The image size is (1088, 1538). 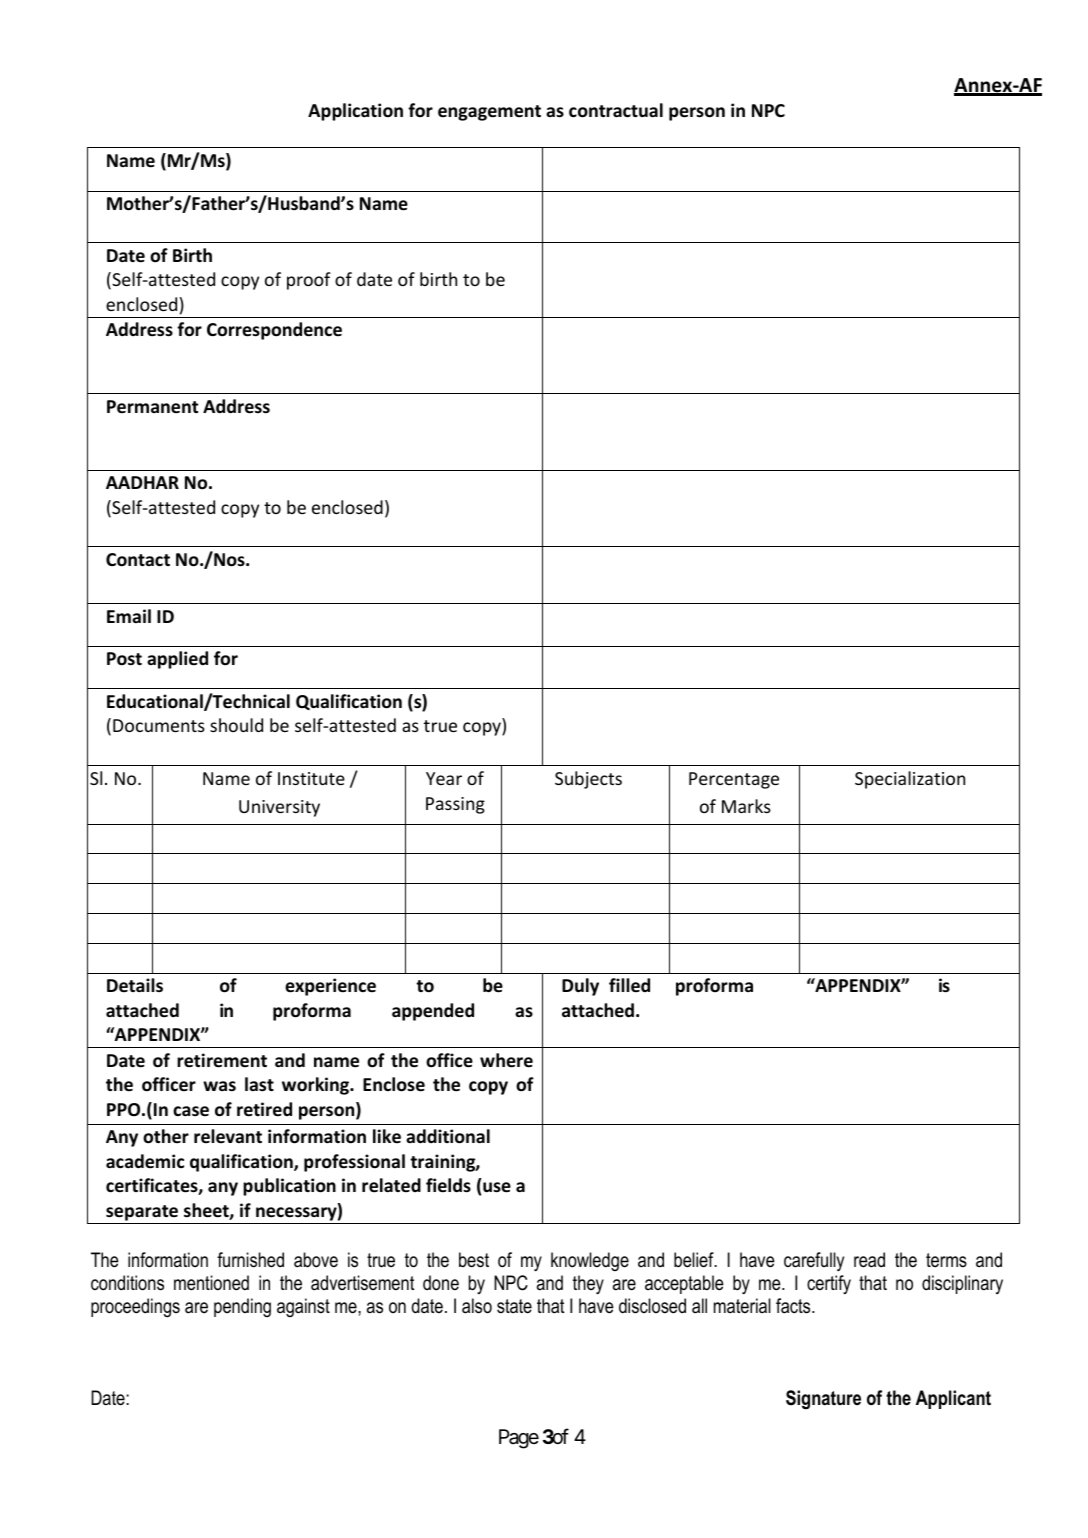 I want to click on Correspondence, so click(x=274, y=331).
